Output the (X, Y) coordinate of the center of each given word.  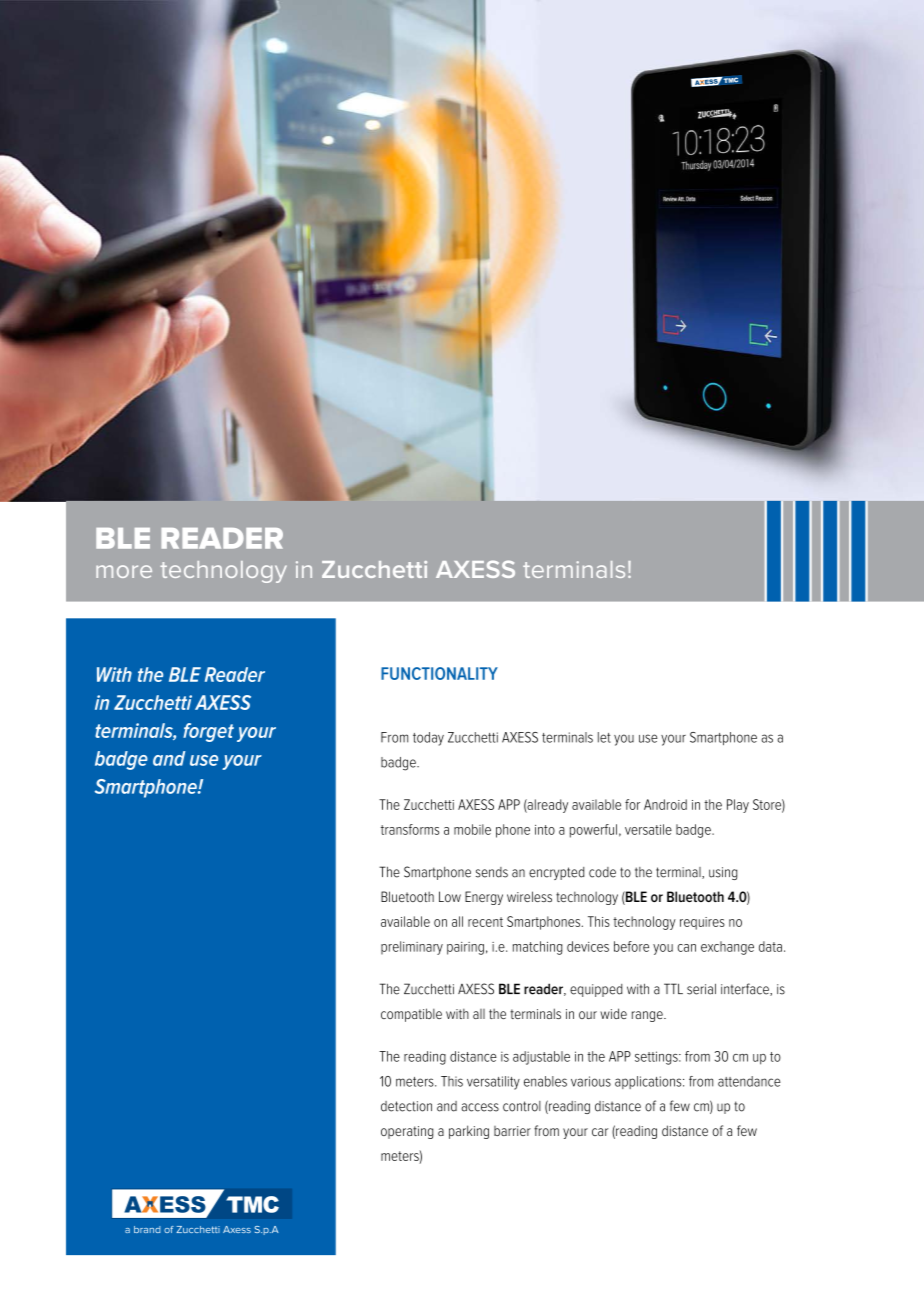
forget (208, 732)
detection (406, 1106)
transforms (410, 829)
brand (147, 1229)
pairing (465, 948)
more (124, 571)
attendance (749, 1081)
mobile (472, 829)
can (686, 948)
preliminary (412, 948)
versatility (493, 1083)
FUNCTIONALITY (439, 673)
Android (665, 804)
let (604, 737)
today (428, 739)
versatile (648, 829)
